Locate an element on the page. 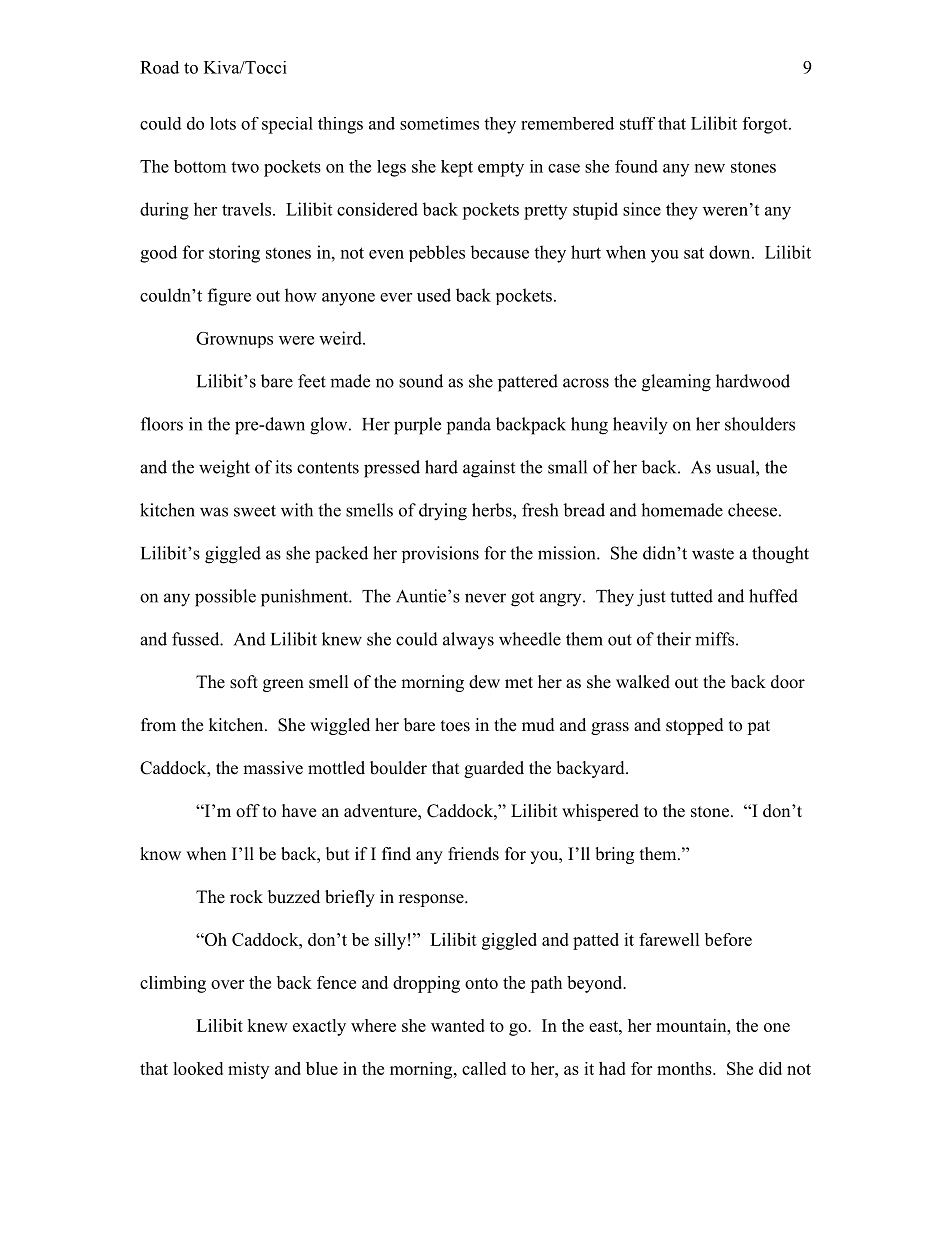  provisions is located at coordinates (440, 554).
